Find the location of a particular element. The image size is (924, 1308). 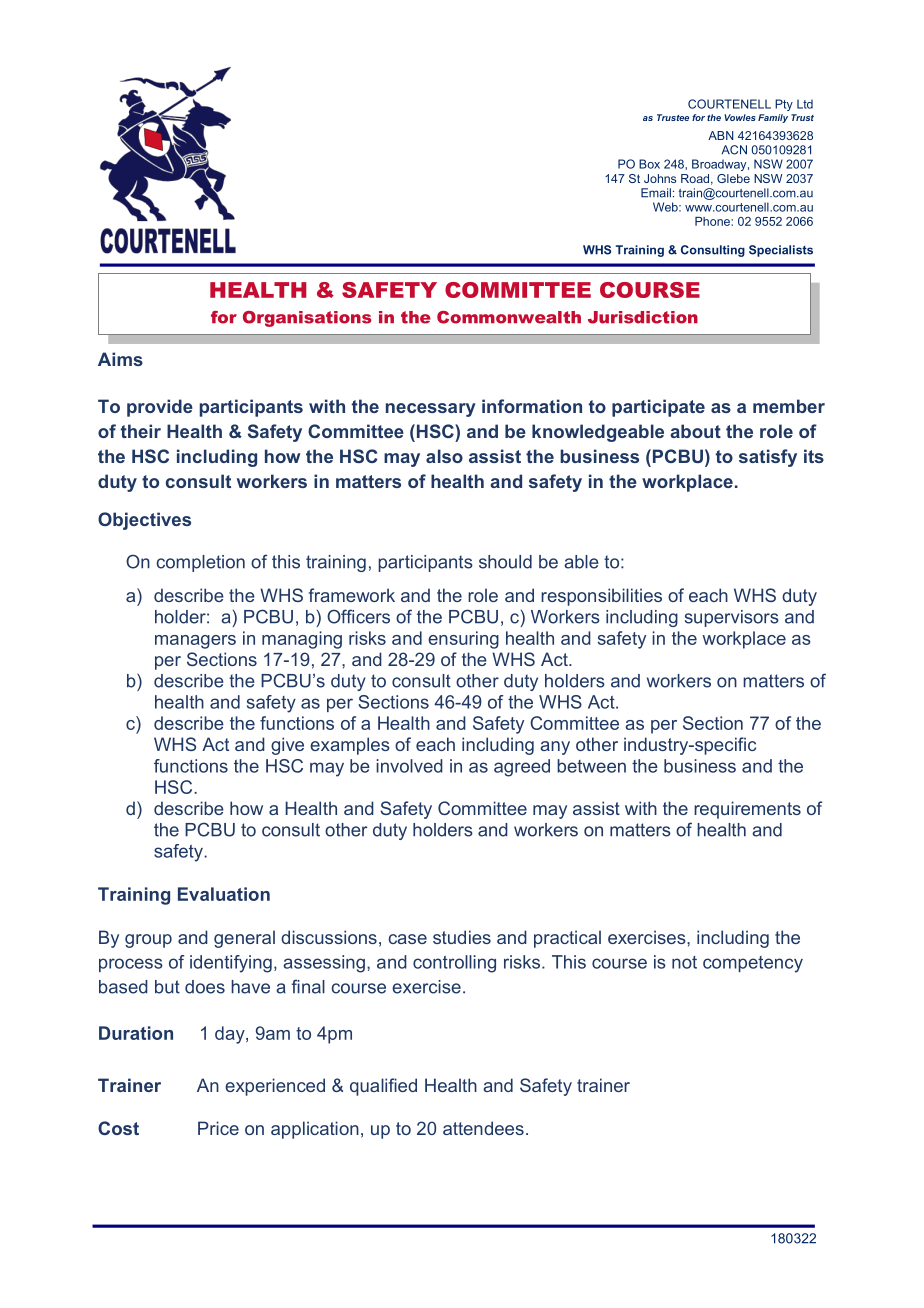

attendees is located at coordinates (483, 1128).
